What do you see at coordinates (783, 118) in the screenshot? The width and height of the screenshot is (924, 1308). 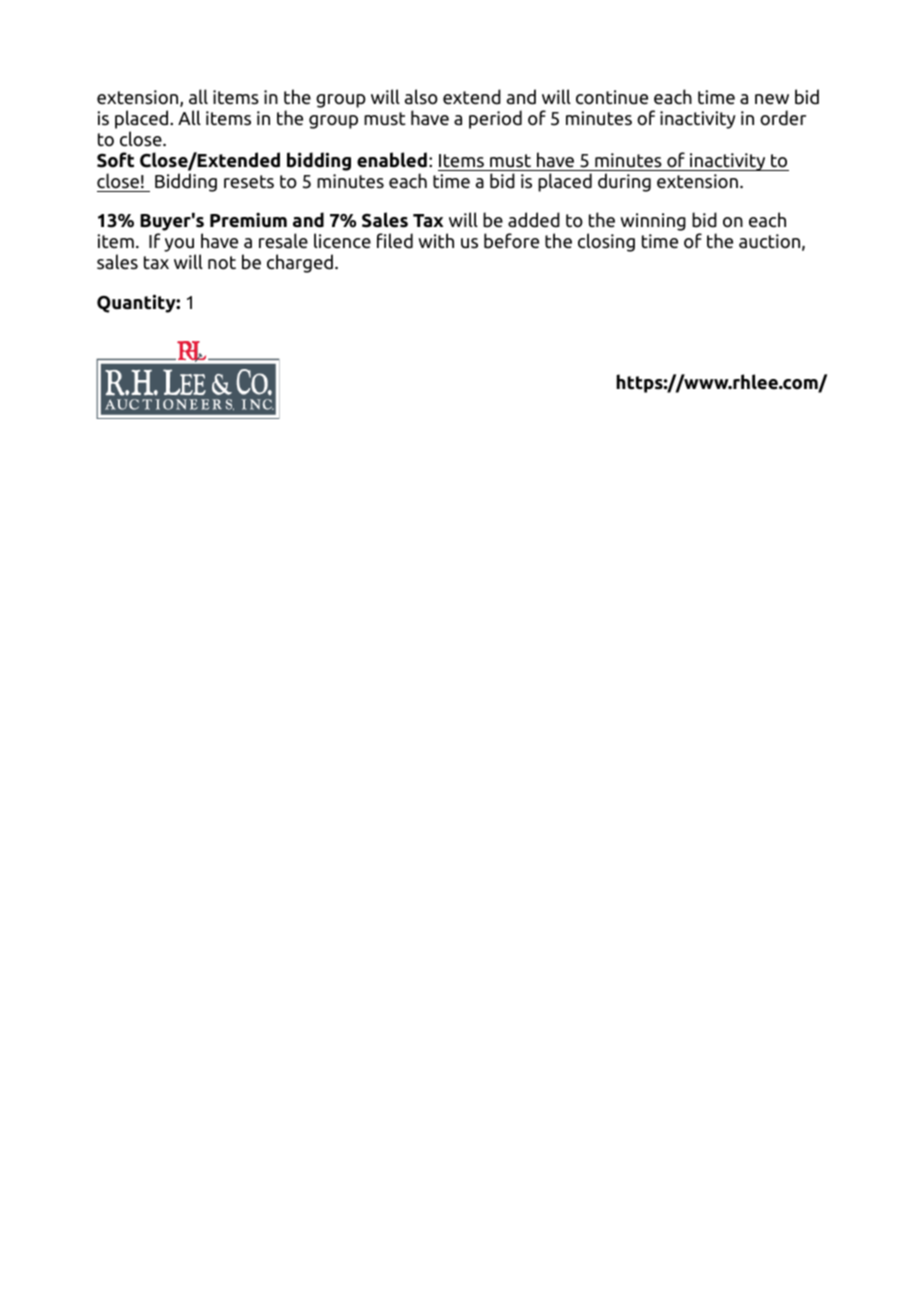 I see `order` at bounding box center [783, 118].
